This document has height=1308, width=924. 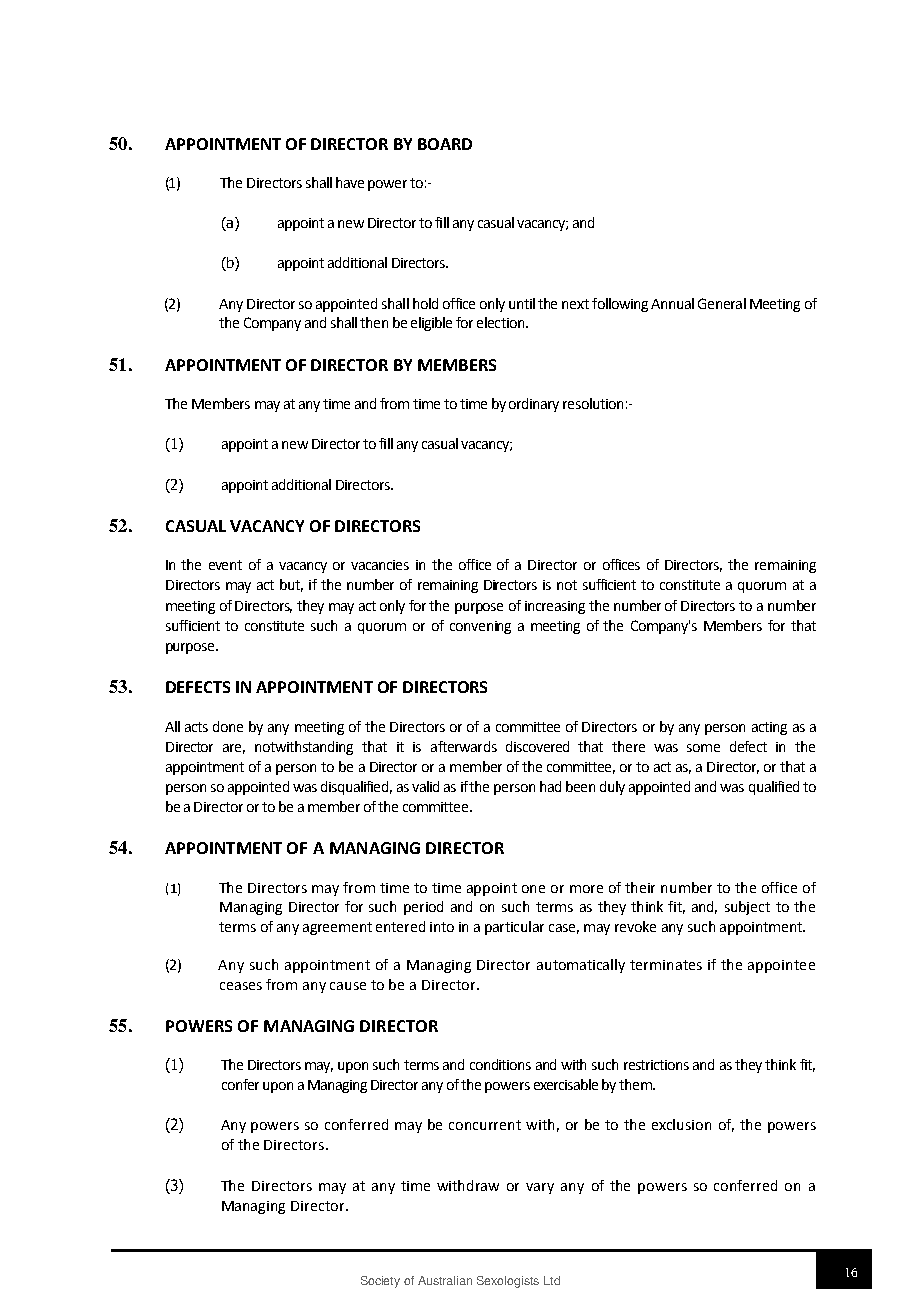 What do you see at coordinates (380, 1282) in the document?
I see `Society` at bounding box center [380, 1282].
